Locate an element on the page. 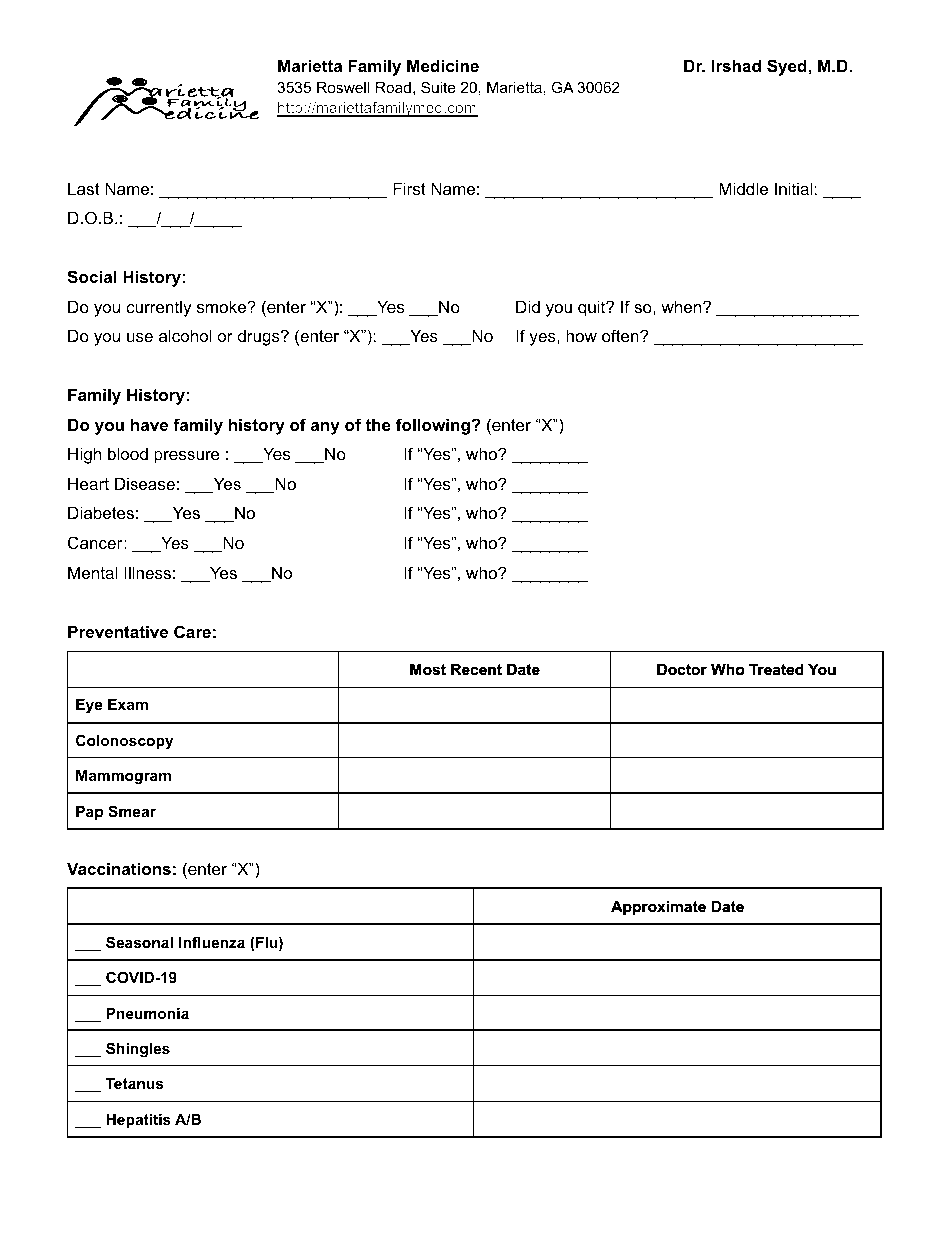 This page has width=952, height=1233. Smear is located at coordinates (132, 811).
